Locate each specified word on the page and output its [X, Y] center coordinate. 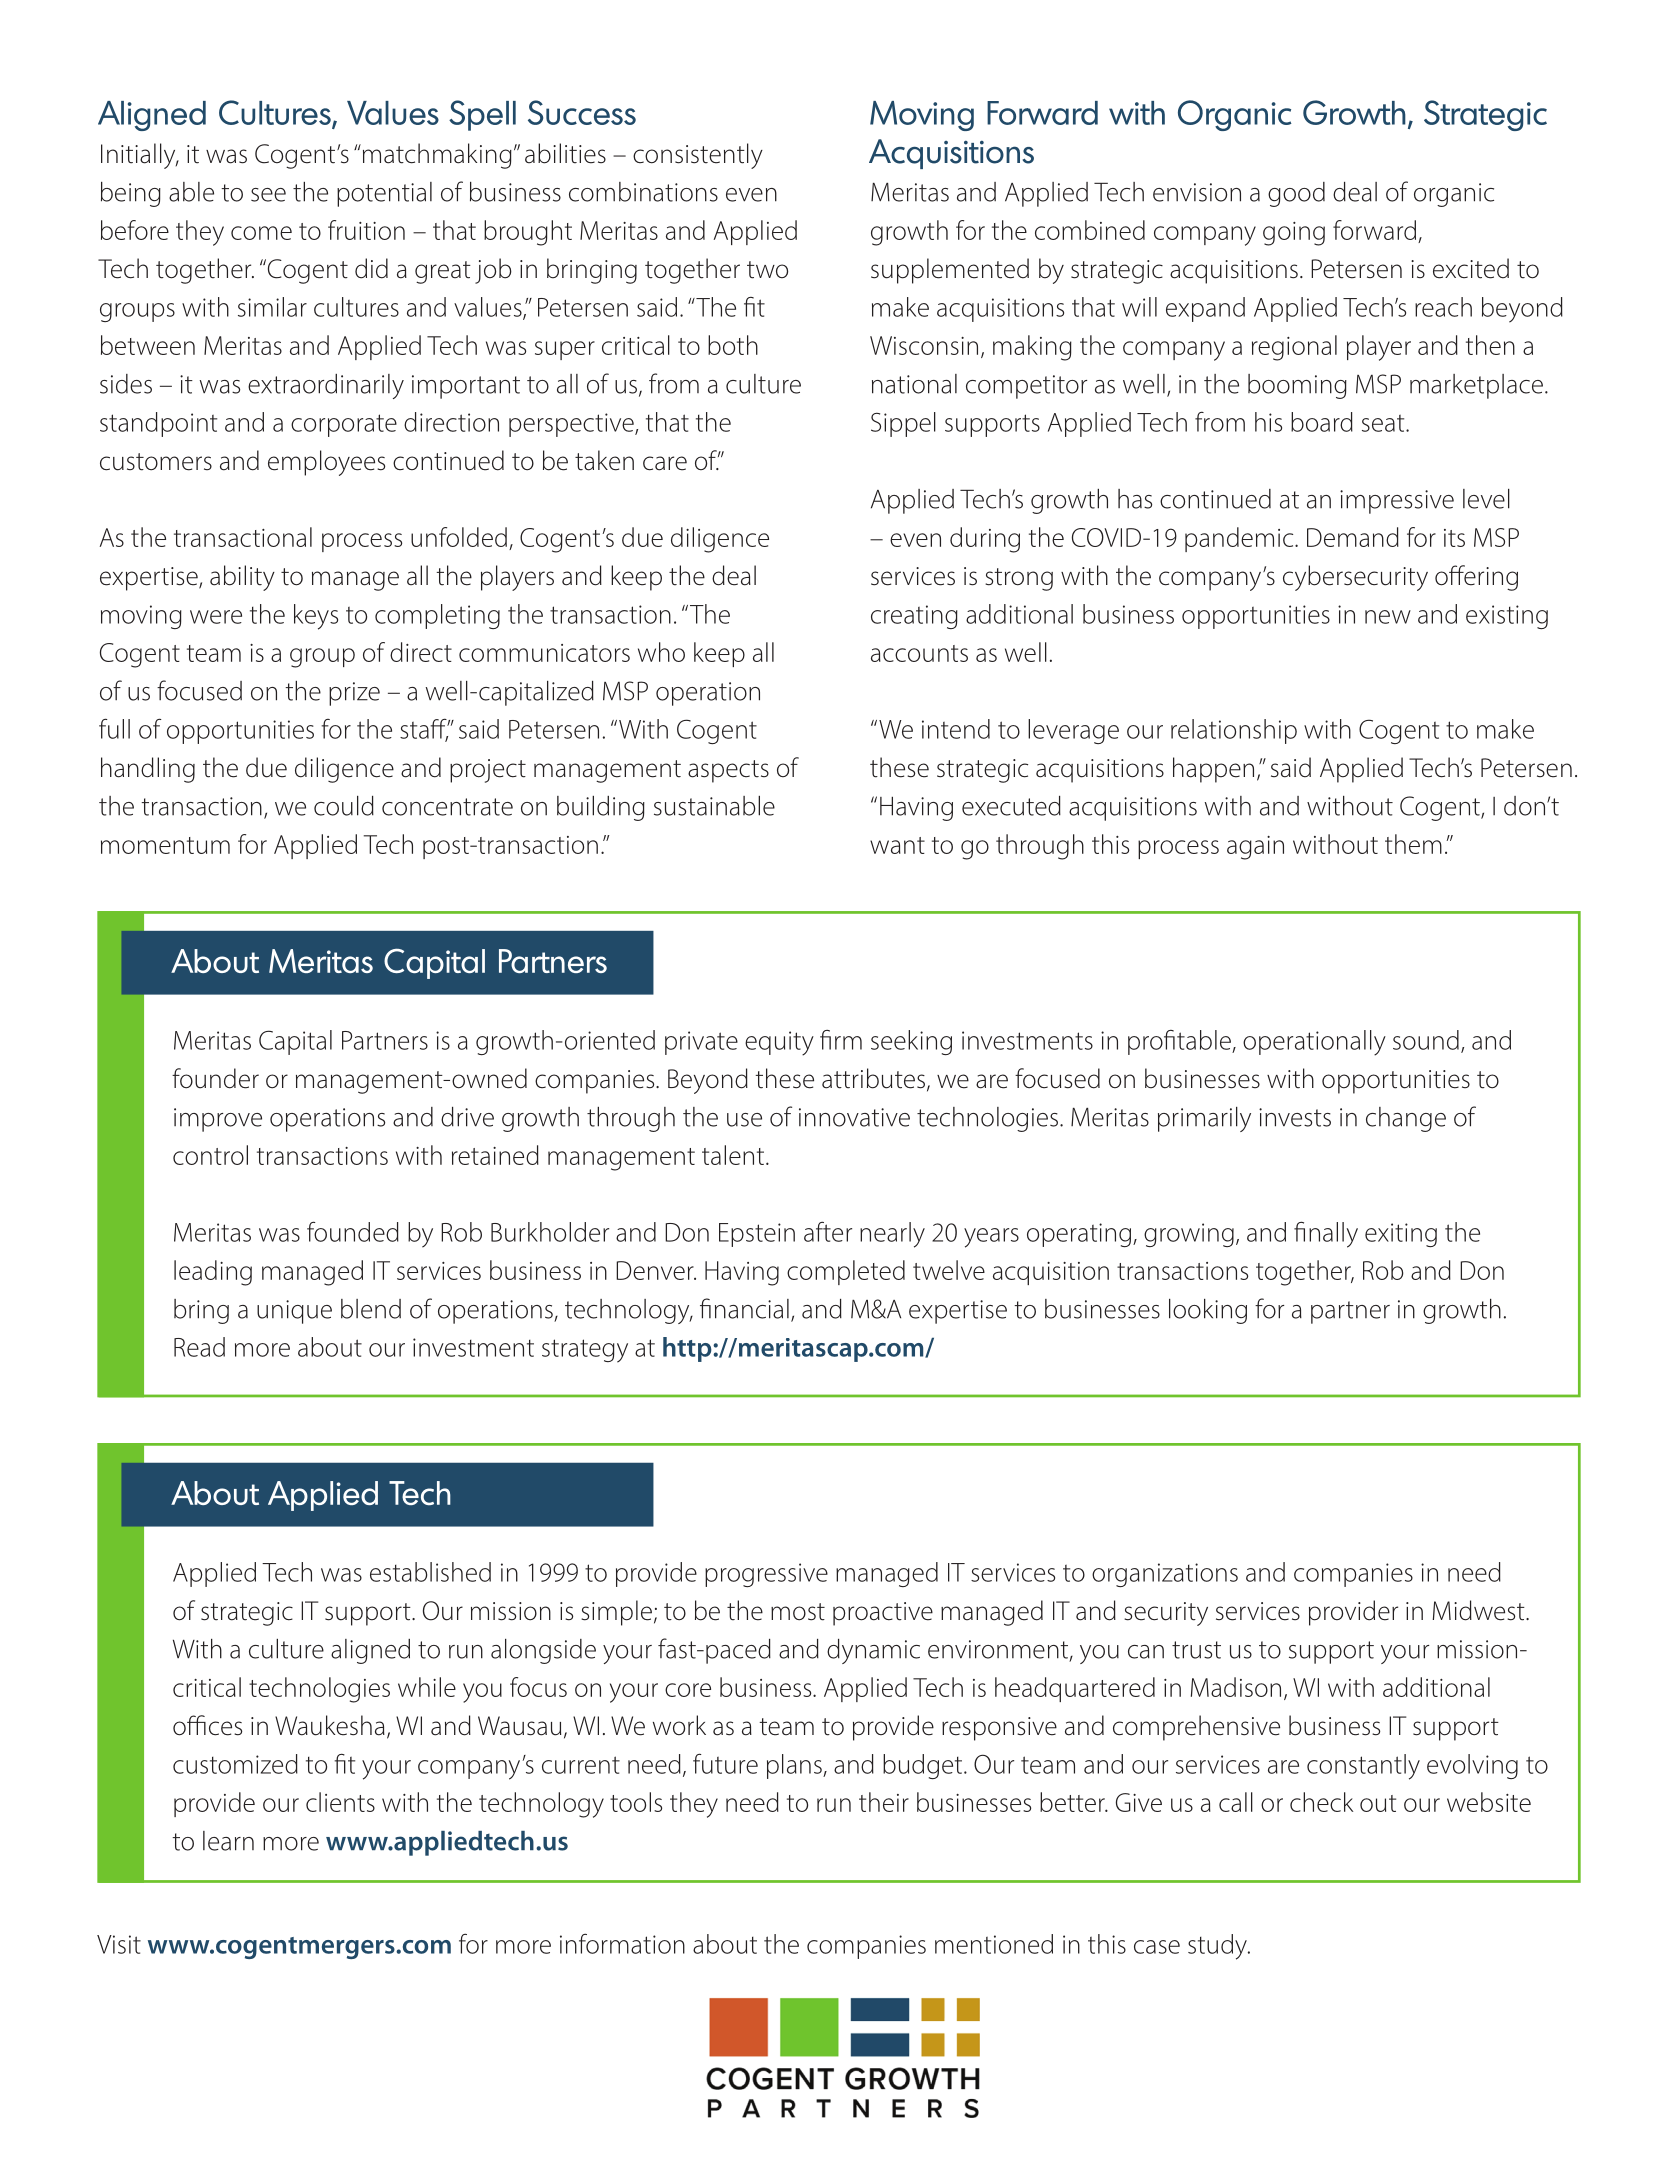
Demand [1353, 537]
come [261, 233]
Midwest [1479, 1610]
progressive [766, 1575]
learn [228, 1841]
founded [353, 1231]
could [344, 806]
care [665, 463]
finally [1326, 1234]
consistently [698, 156]
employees [326, 463]
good [1296, 194]
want [897, 845]
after [828, 1231]
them [1413, 844]
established [430, 1572]
